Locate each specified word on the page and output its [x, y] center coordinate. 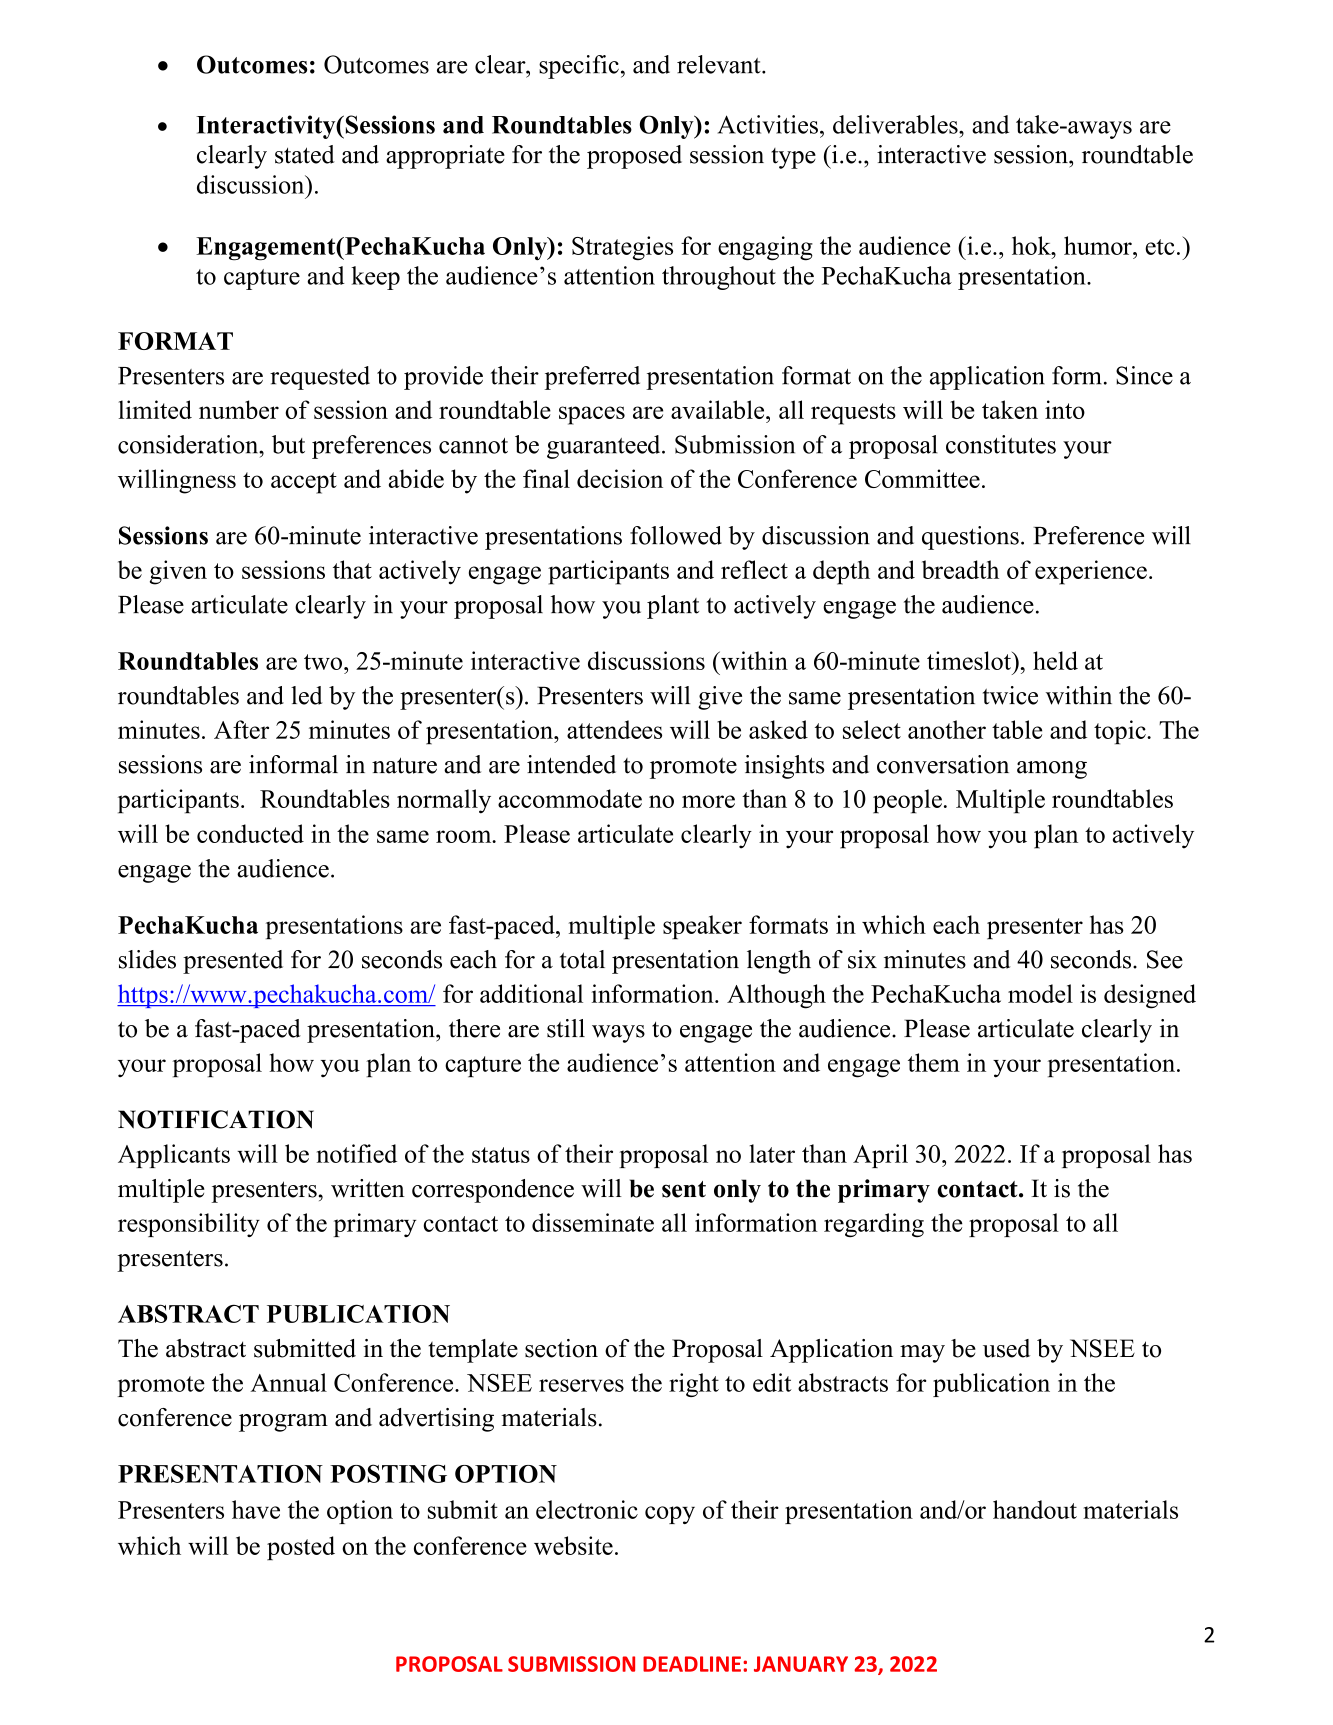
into [1065, 409]
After [241, 729]
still [566, 1028]
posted [301, 1548]
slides [147, 959]
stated [305, 154]
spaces [592, 415]
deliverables [896, 124]
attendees [614, 729]
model [1040, 993]
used [1006, 1348]
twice [1010, 695]
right [694, 1385]
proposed [634, 157]
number [239, 409]
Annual [288, 1382]
